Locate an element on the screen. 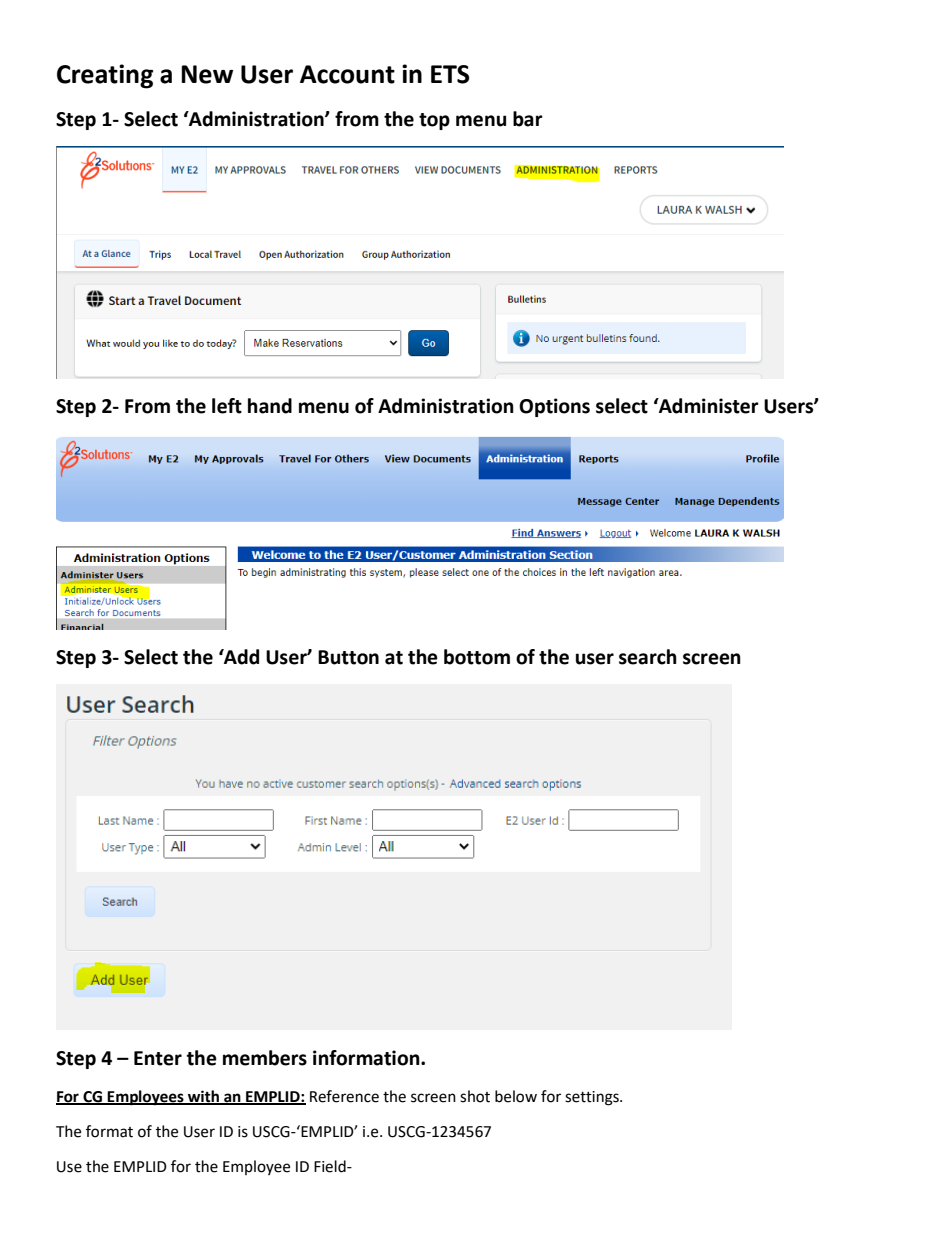 This screenshot has height=1233, width=952. hand is located at coordinates (270, 406).
